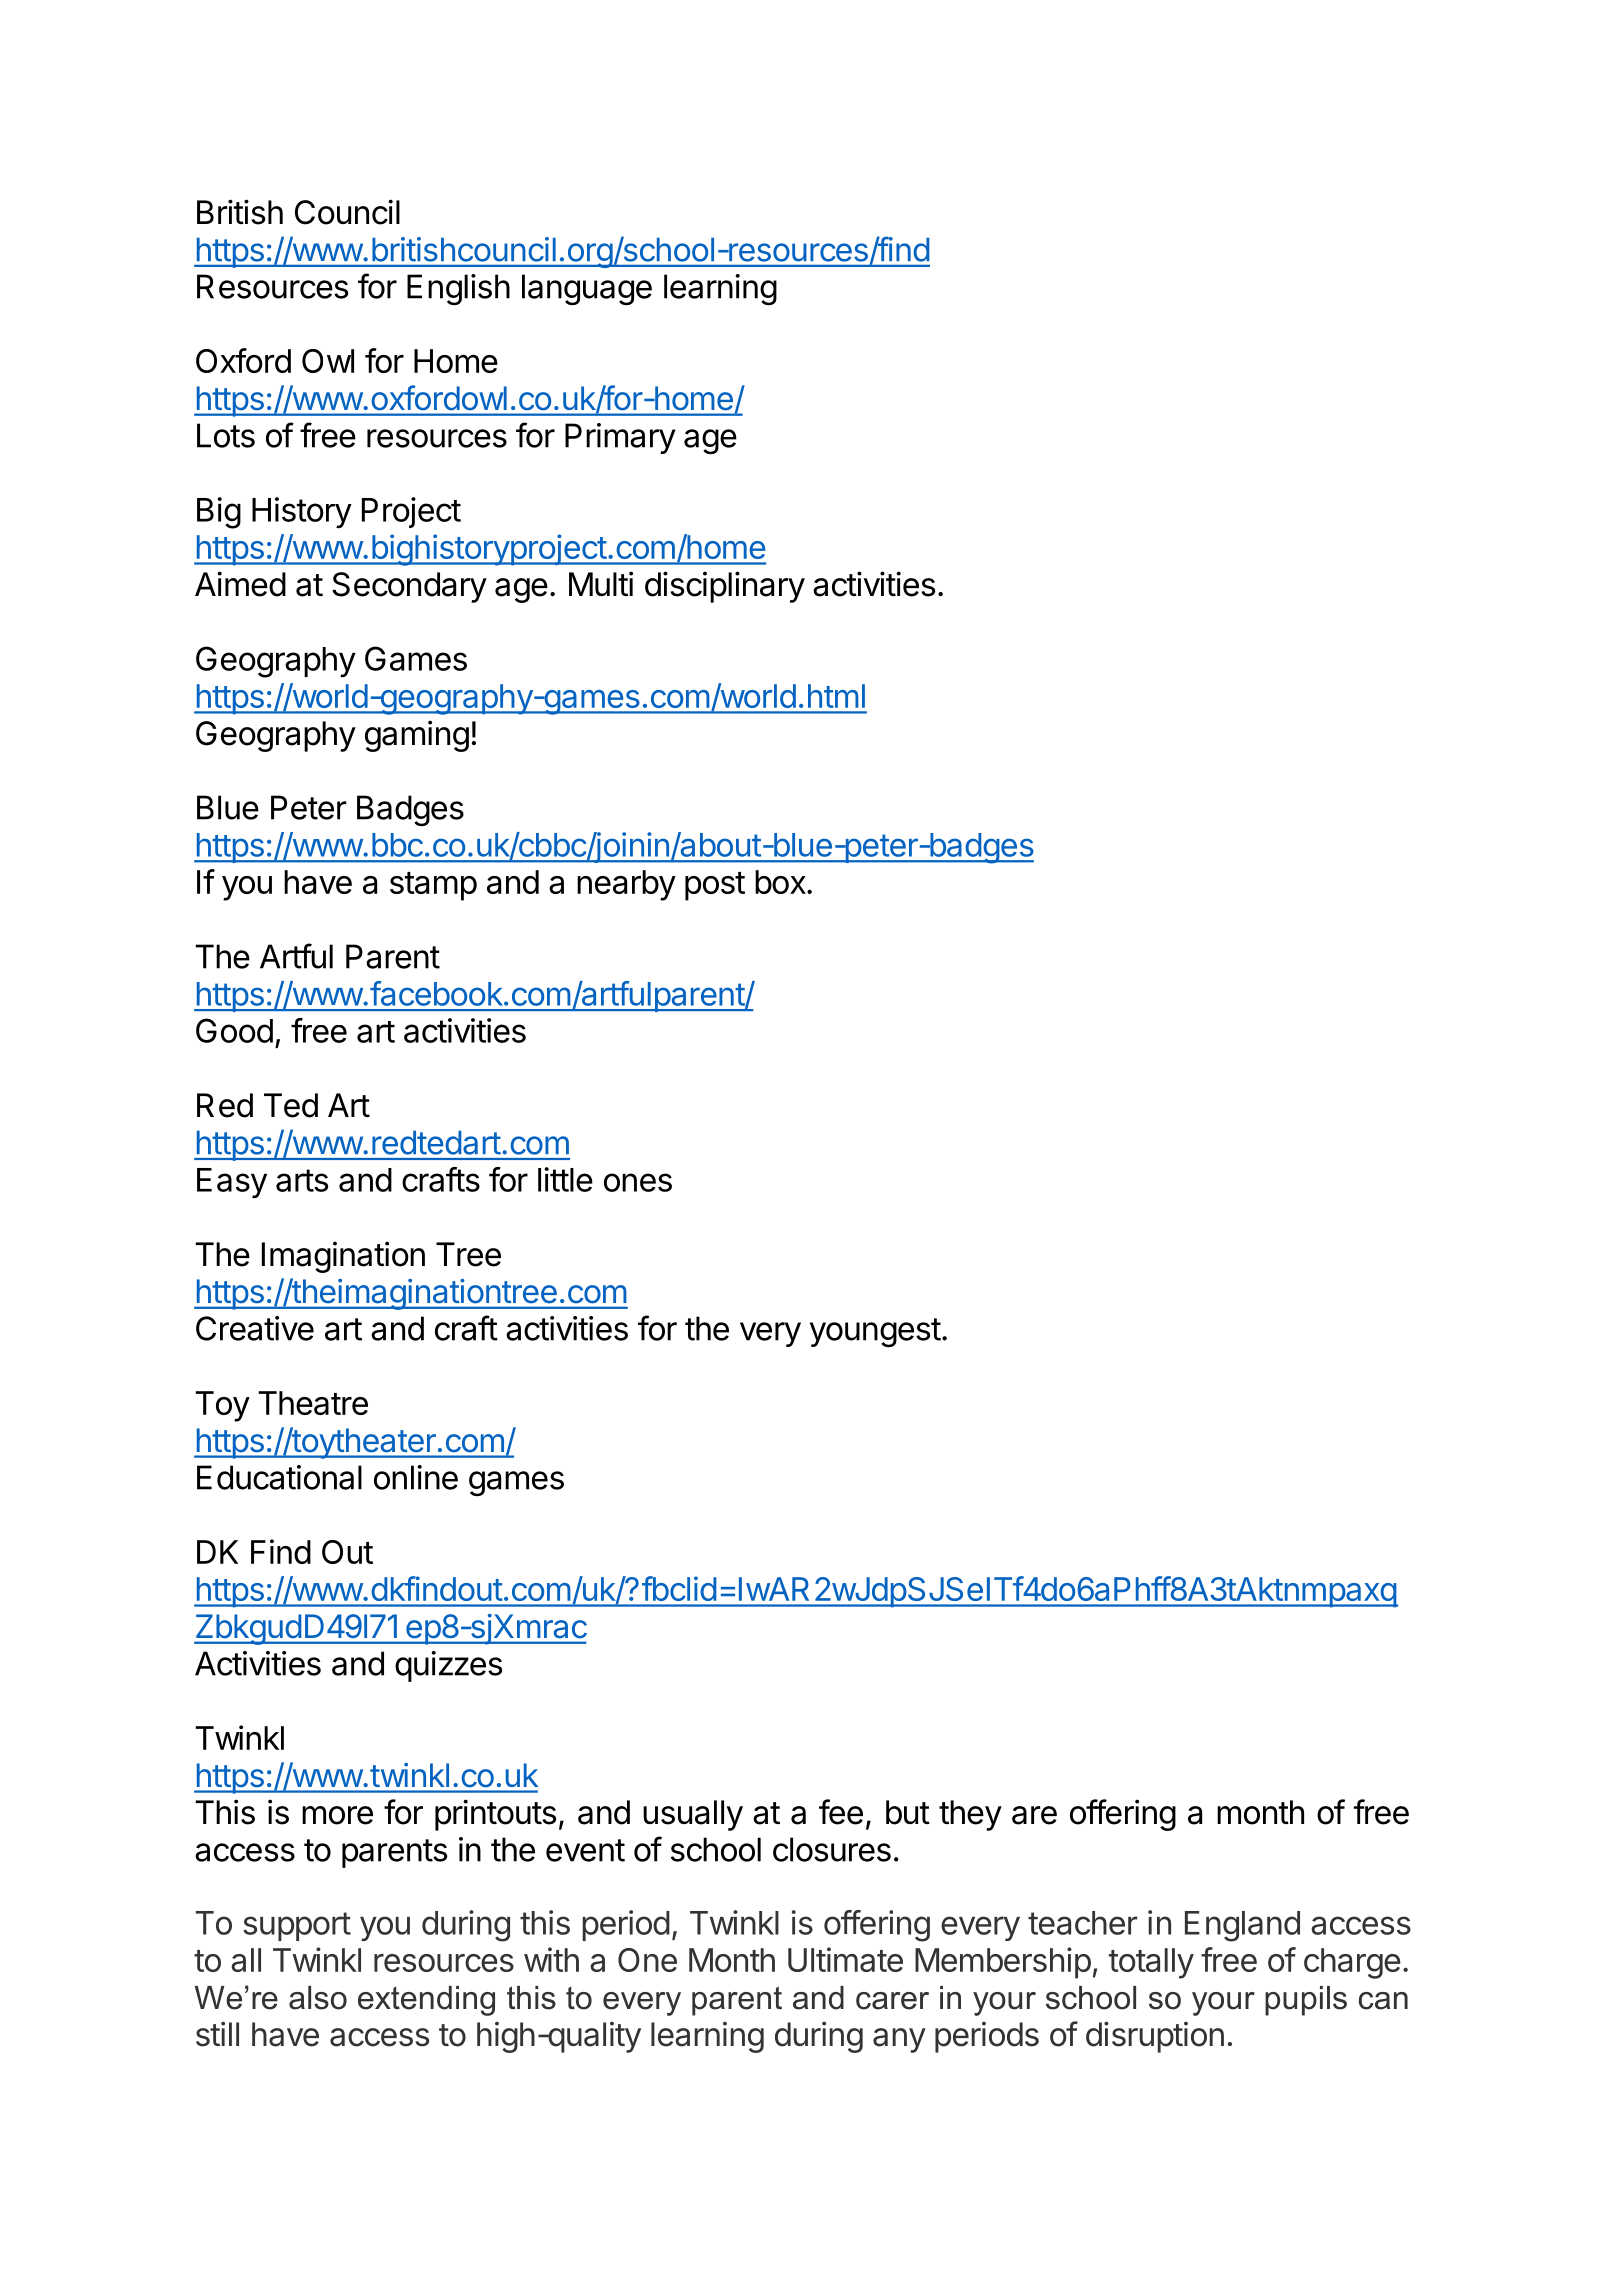 The width and height of the screenshot is (1605, 2270). Describe the element at coordinates (433, 886) in the screenshot. I see `stamp` at that location.
